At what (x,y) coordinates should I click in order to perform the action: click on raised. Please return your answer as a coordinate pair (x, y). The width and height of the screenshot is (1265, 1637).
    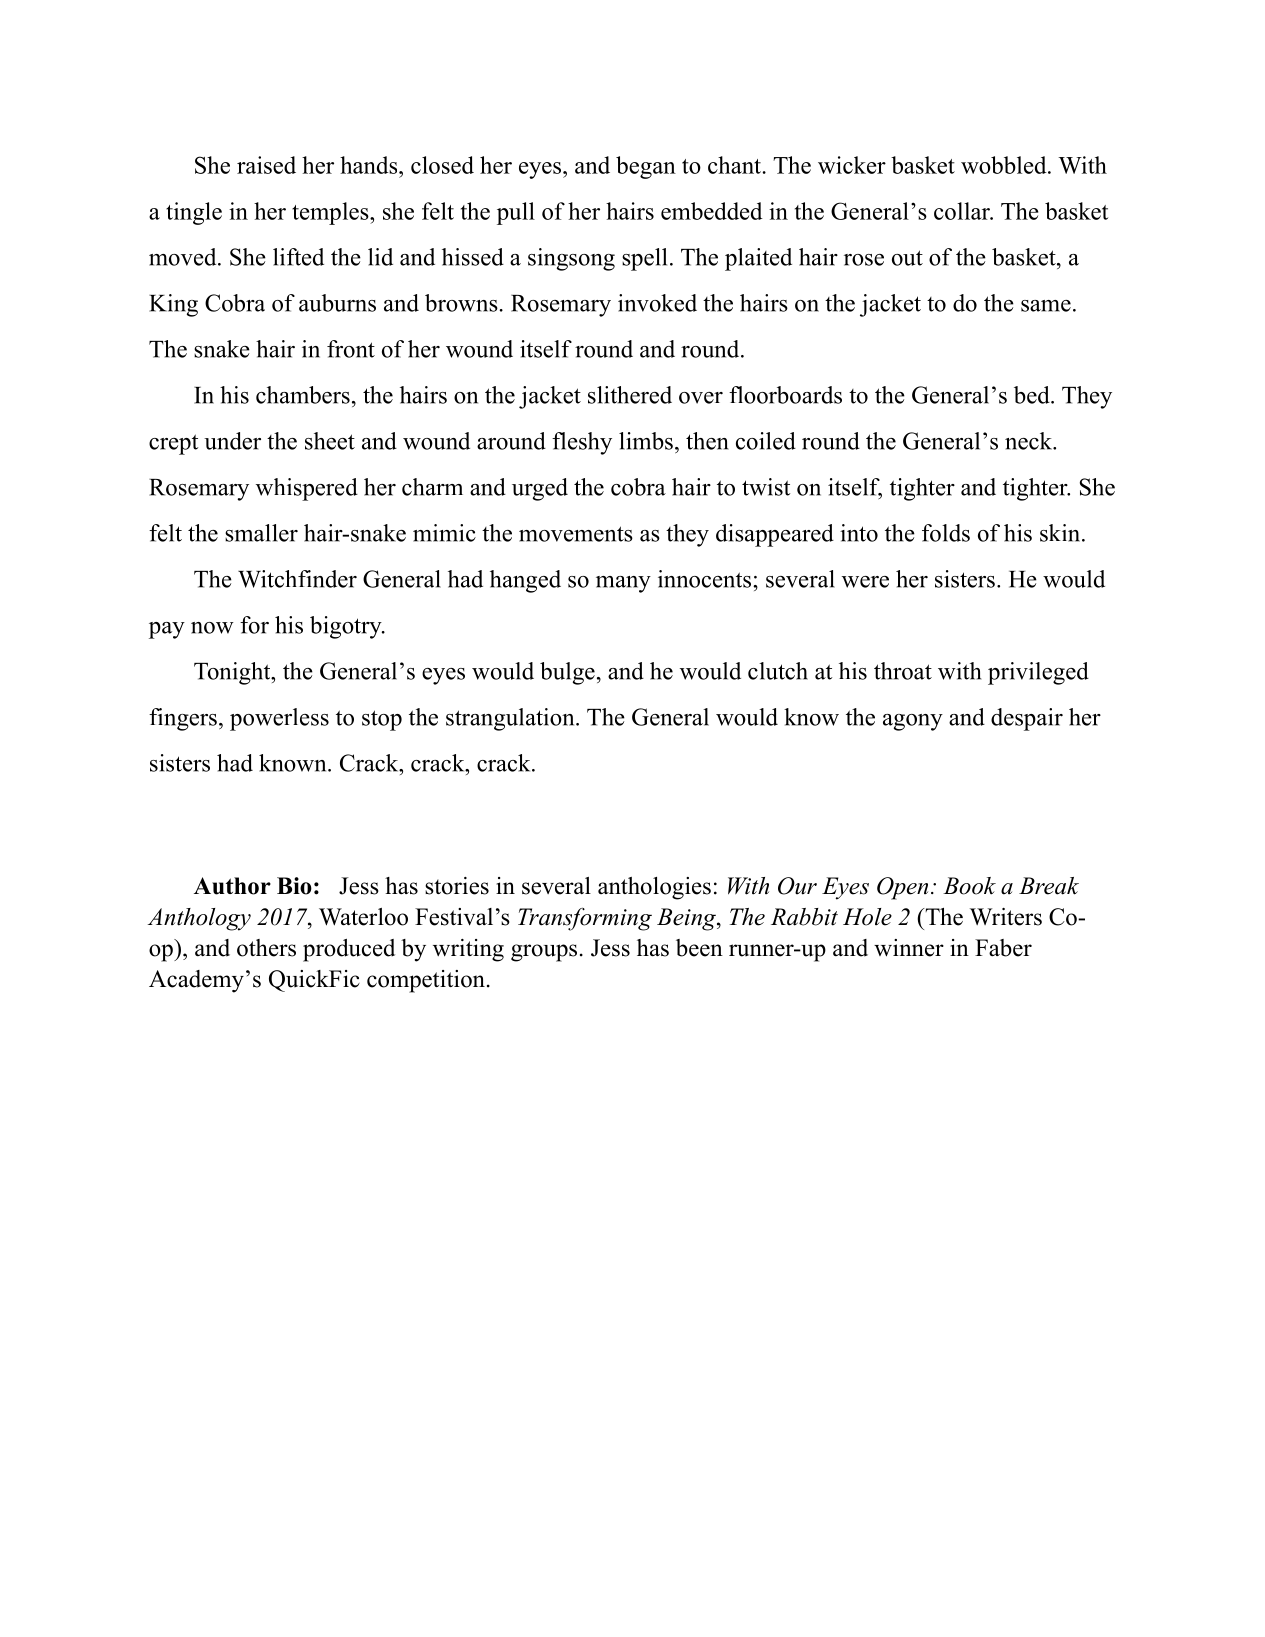
    Looking at the image, I should click on (266, 165).
